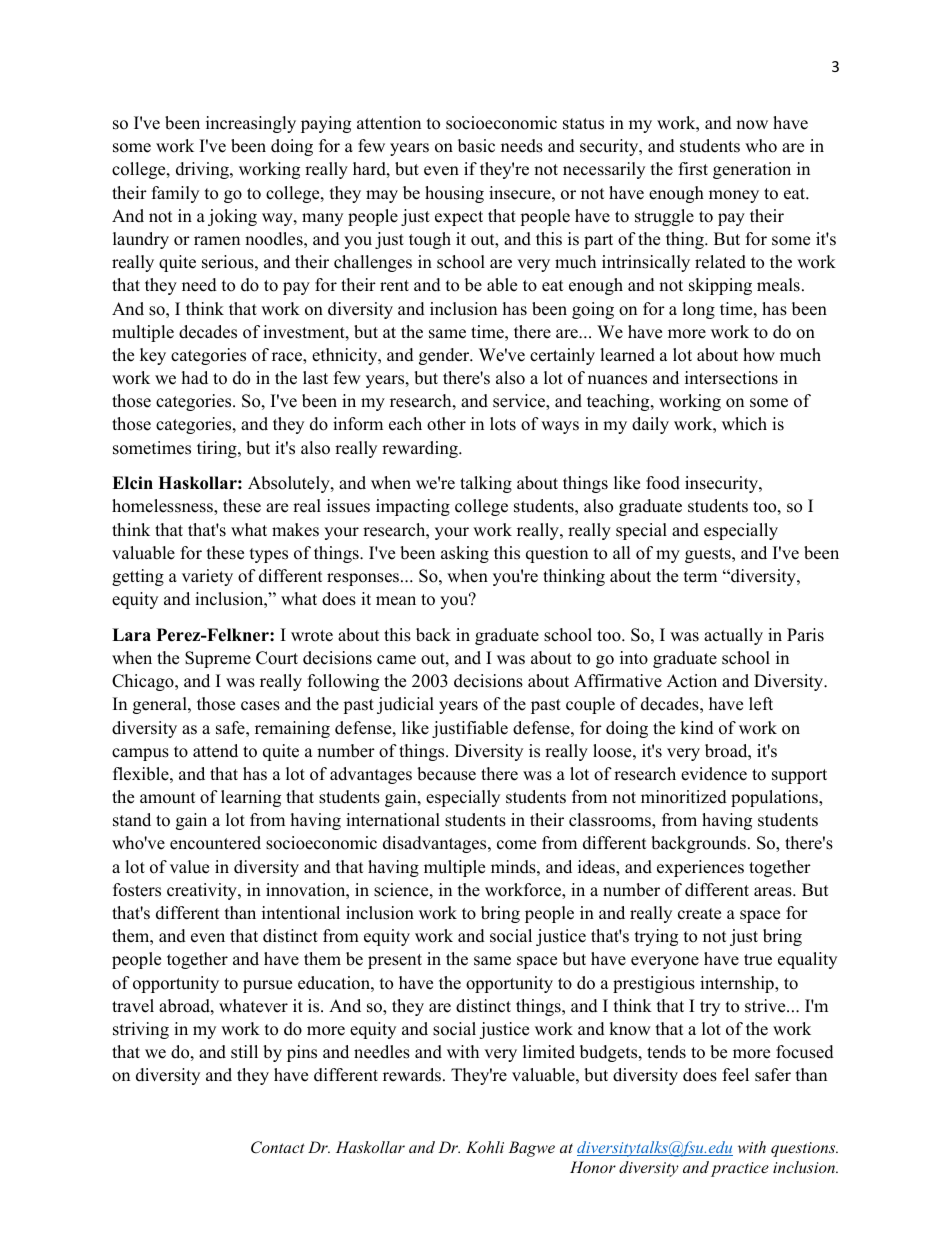 The width and height of the screenshot is (952, 1233). Describe the element at coordinates (195, 378) in the screenshot. I see `had` at that location.
